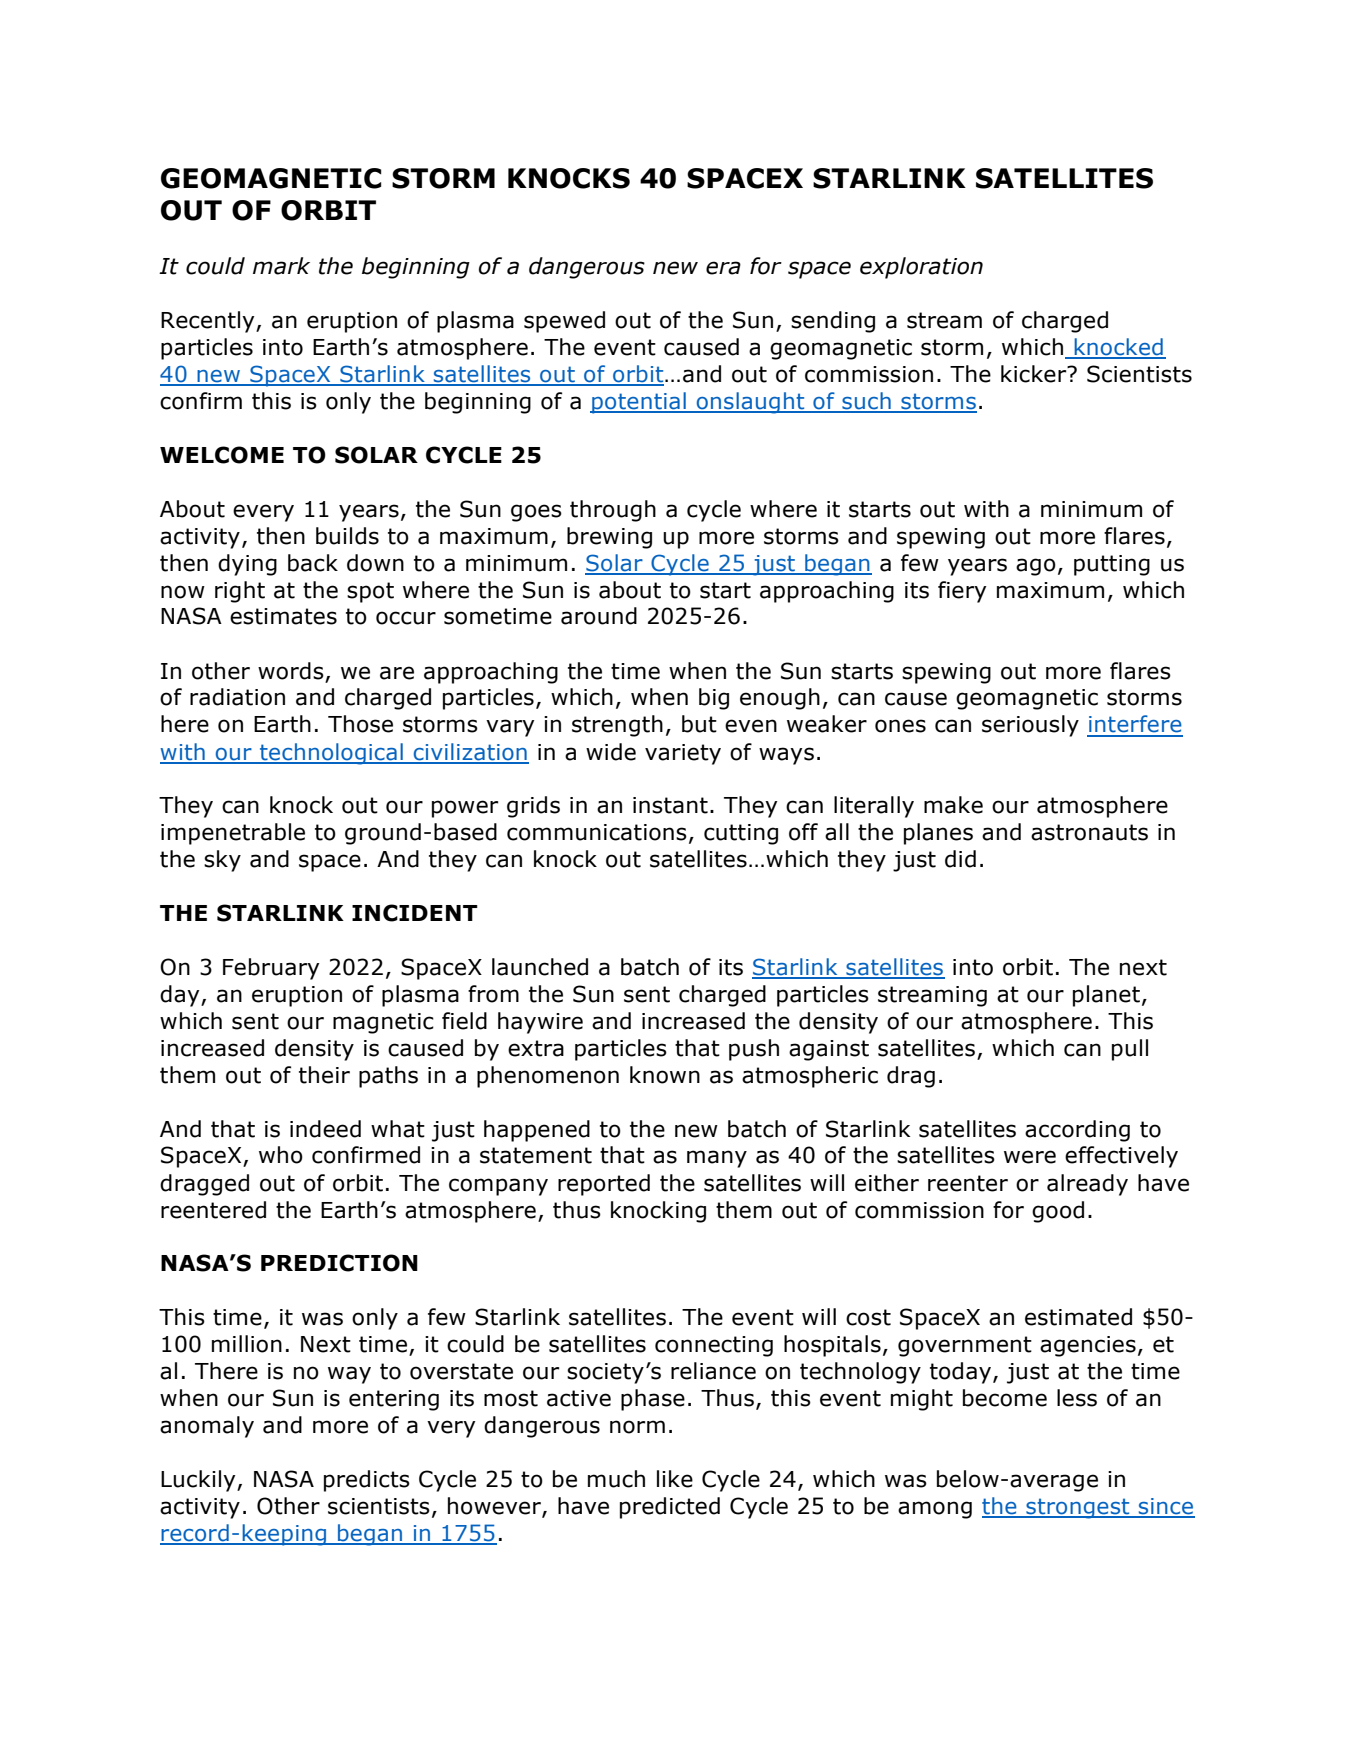  What do you see at coordinates (675, 1479) in the page?
I see `like` at bounding box center [675, 1479].
